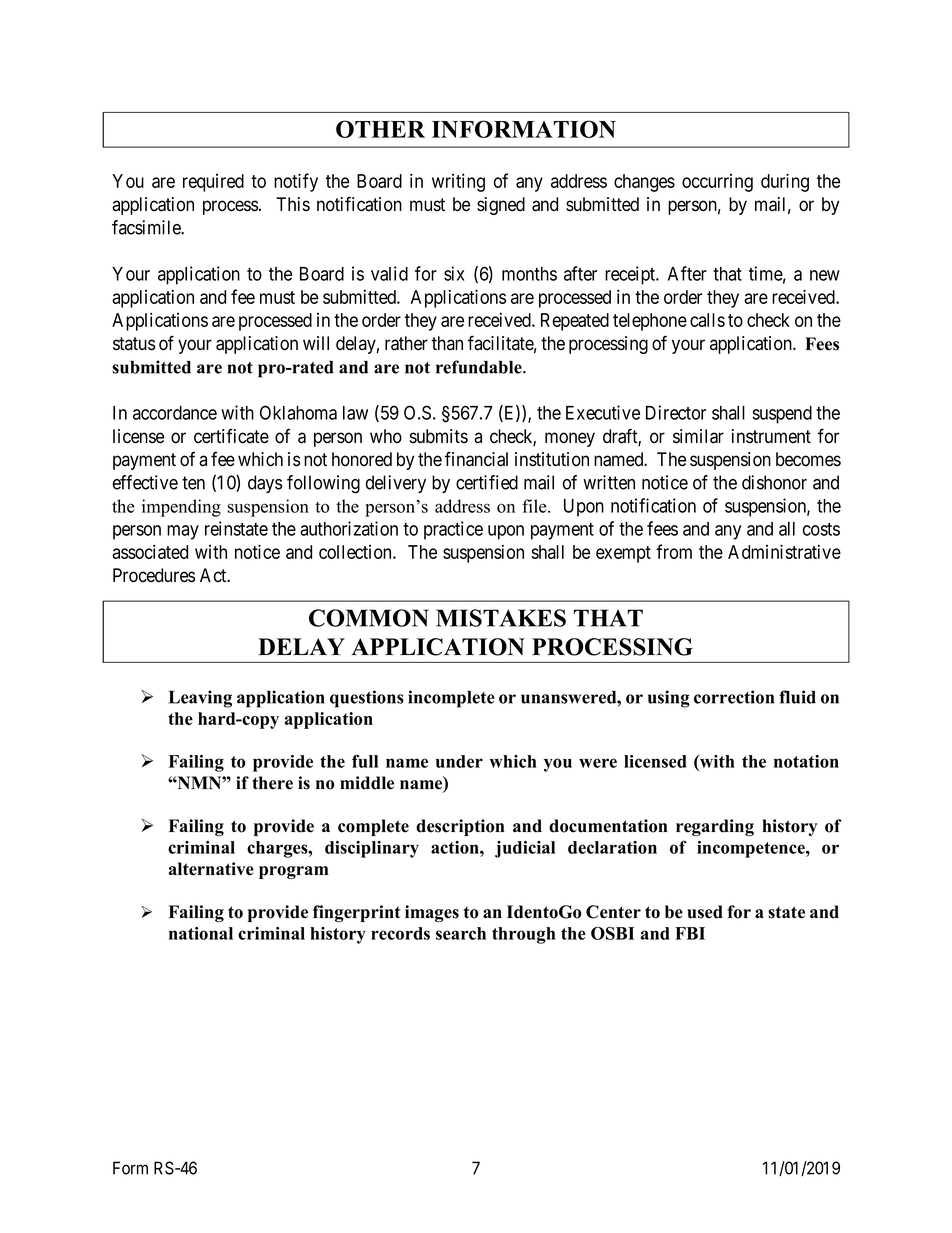  What do you see at coordinates (717, 183) in the document?
I see `occurring` at bounding box center [717, 183].
